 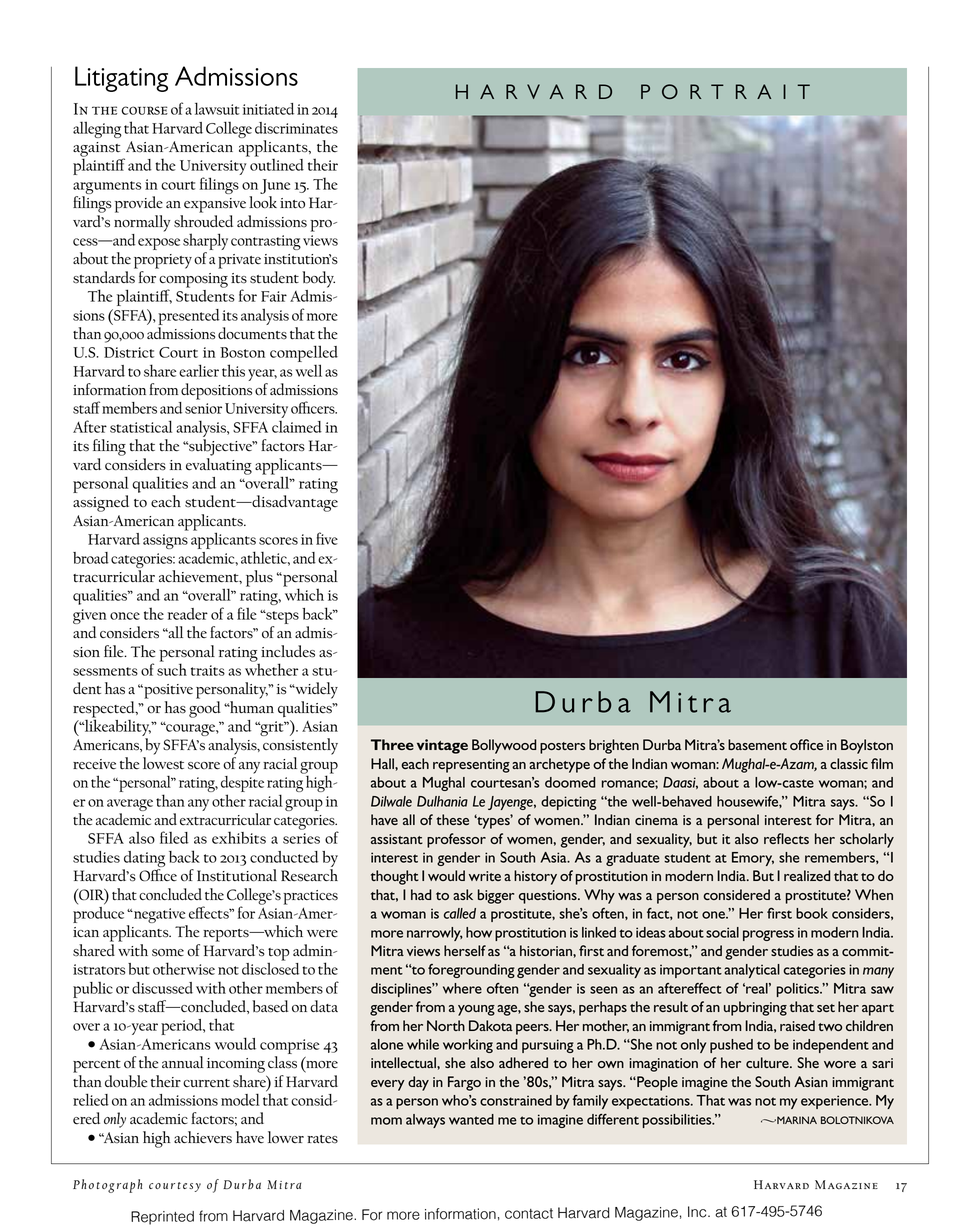 I want to click on lowest, so click(x=163, y=763).
